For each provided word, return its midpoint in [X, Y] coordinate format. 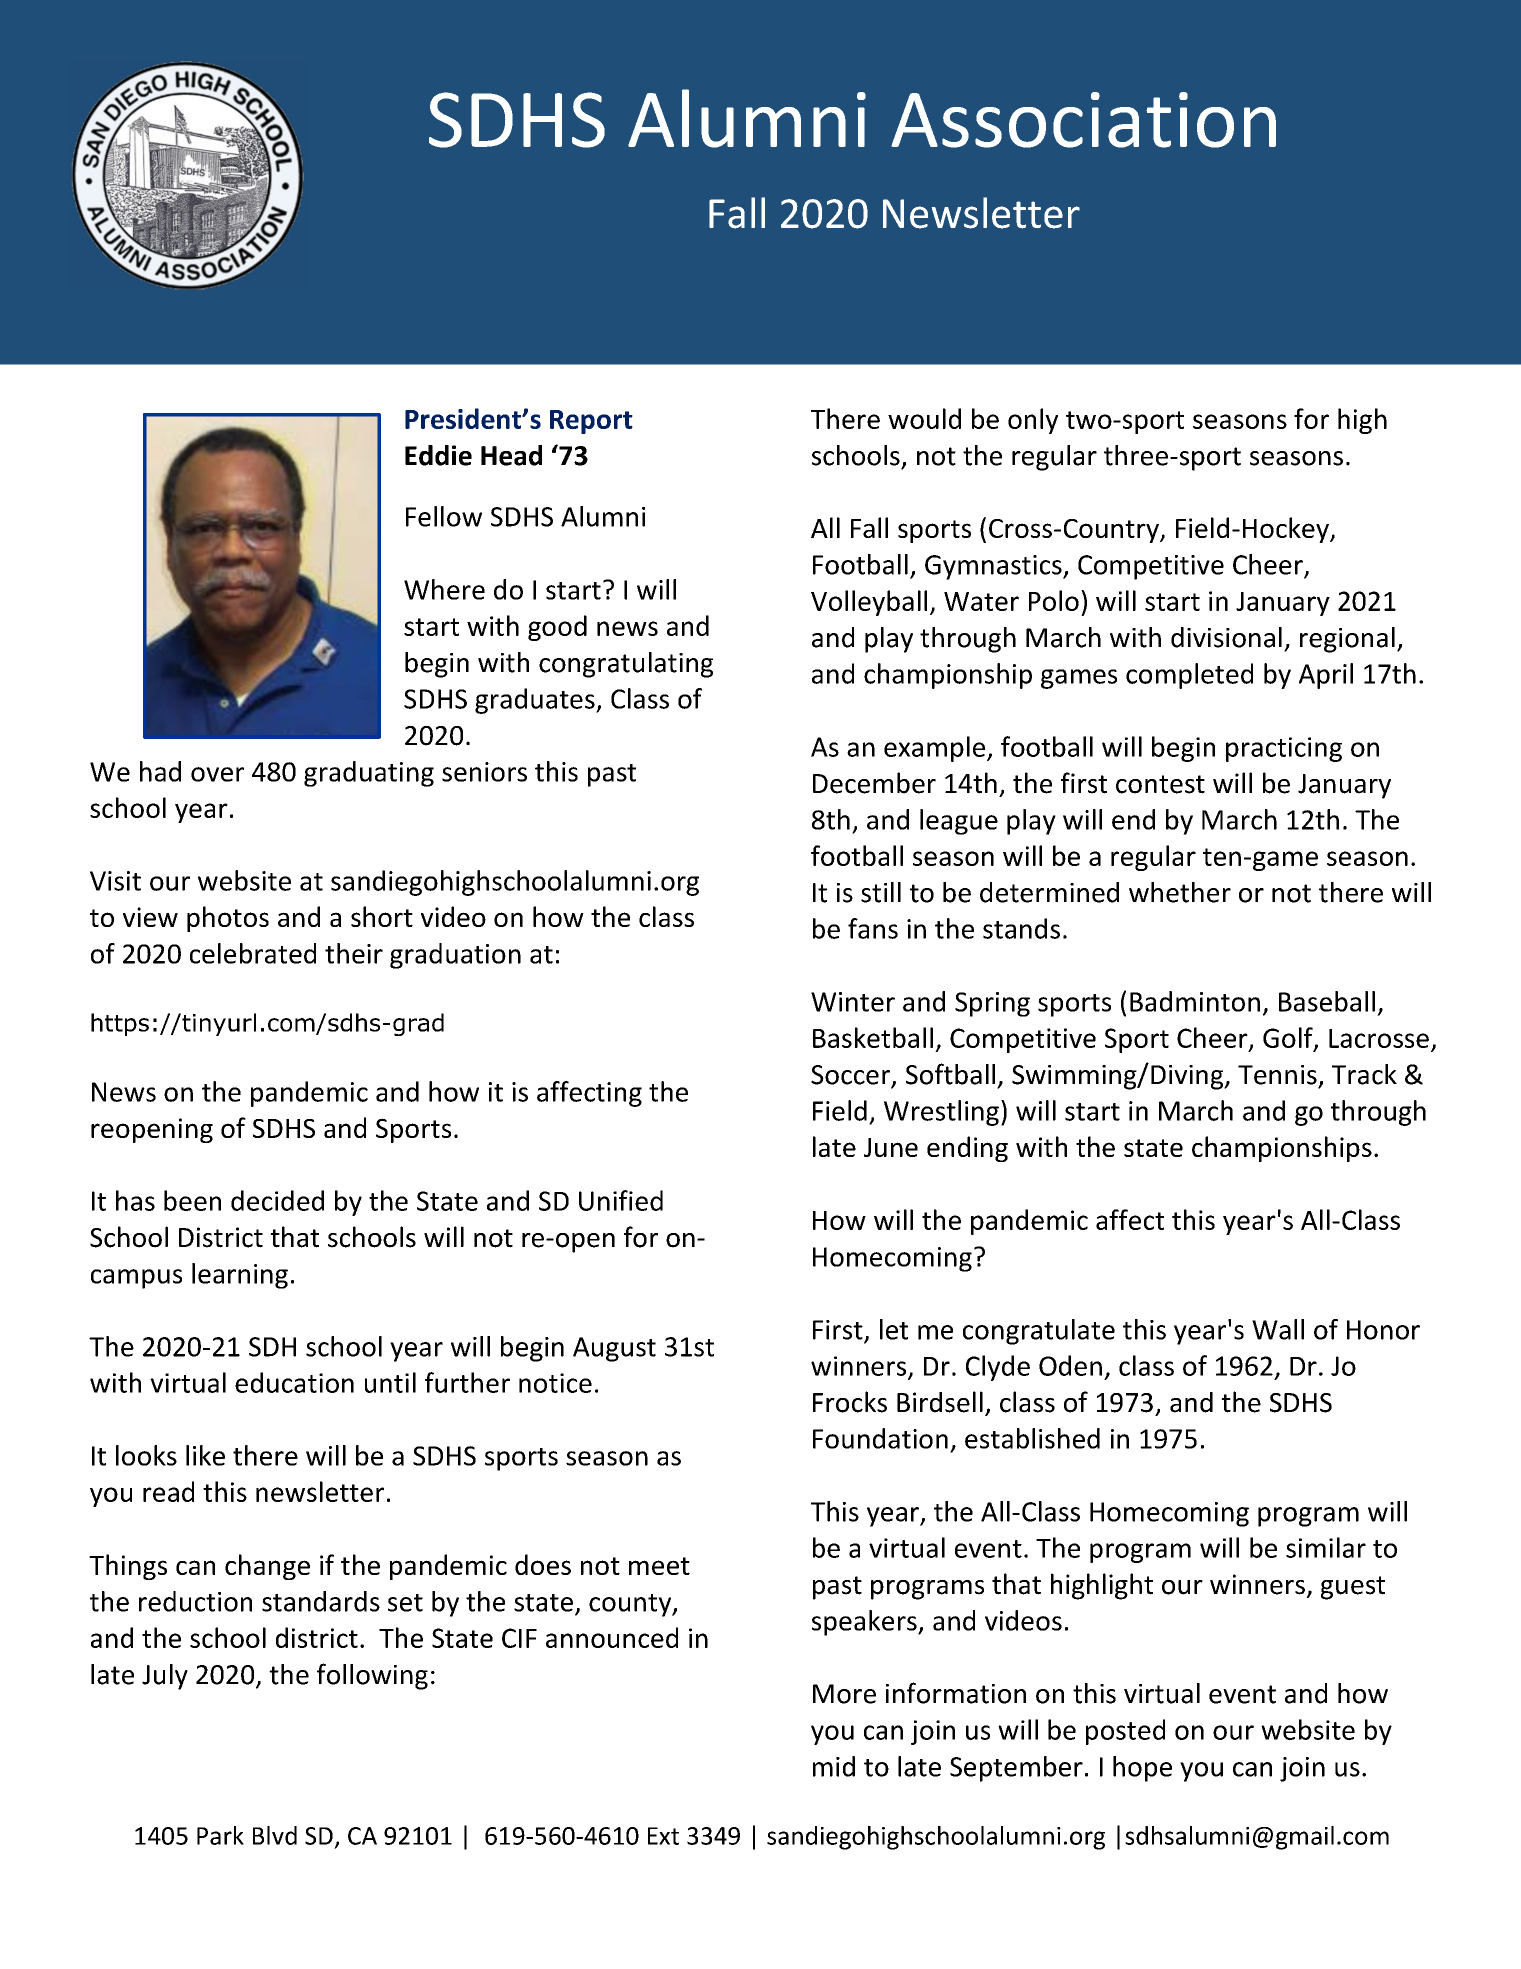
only [1033, 421]
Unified [621, 1200]
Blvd [275, 1835]
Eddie [438, 455]
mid [834, 1766]
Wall [1278, 1329]
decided [277, 1200]
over [217, 774]
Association [1083, 120]
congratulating [626, 665]
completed [1189, 676]
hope [1142, 1769]
